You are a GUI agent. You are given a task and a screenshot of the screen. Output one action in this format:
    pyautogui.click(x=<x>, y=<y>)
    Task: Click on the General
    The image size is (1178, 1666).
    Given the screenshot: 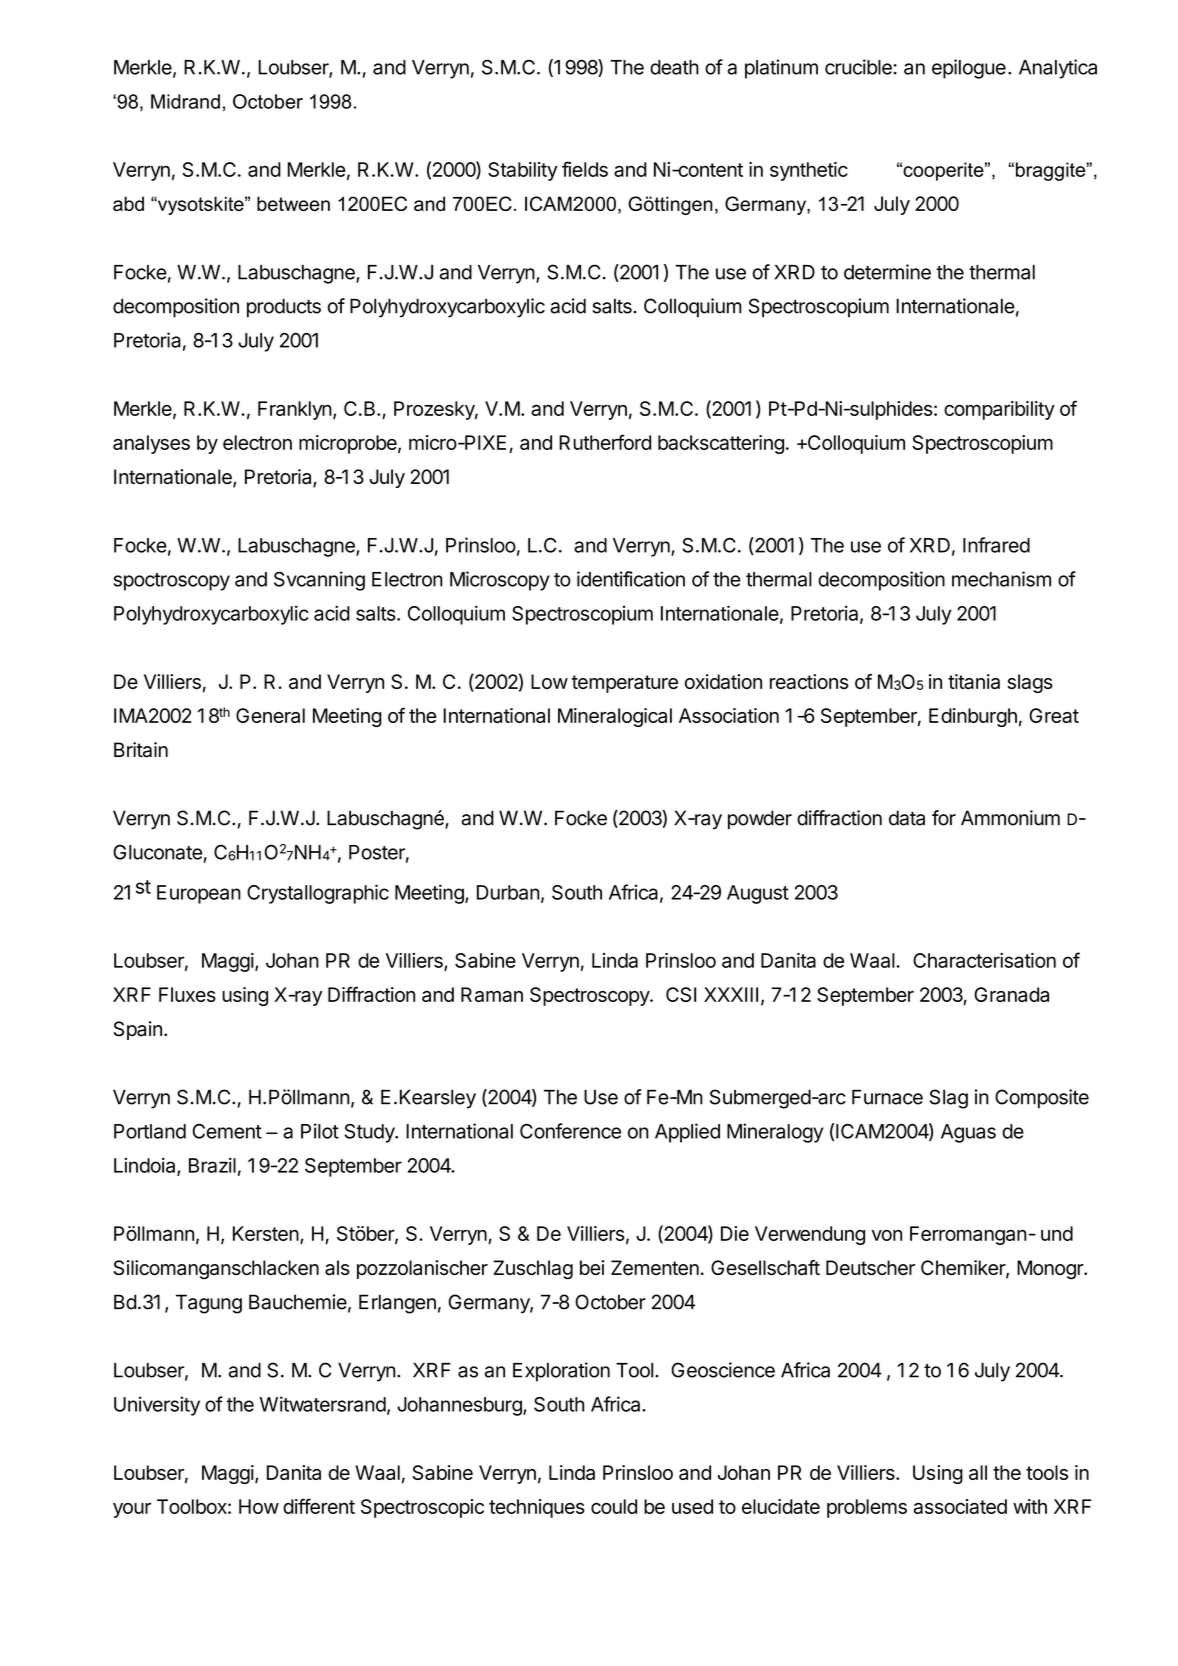 What is the action you would take?
    pyautogui.click(x=270, y=715)
